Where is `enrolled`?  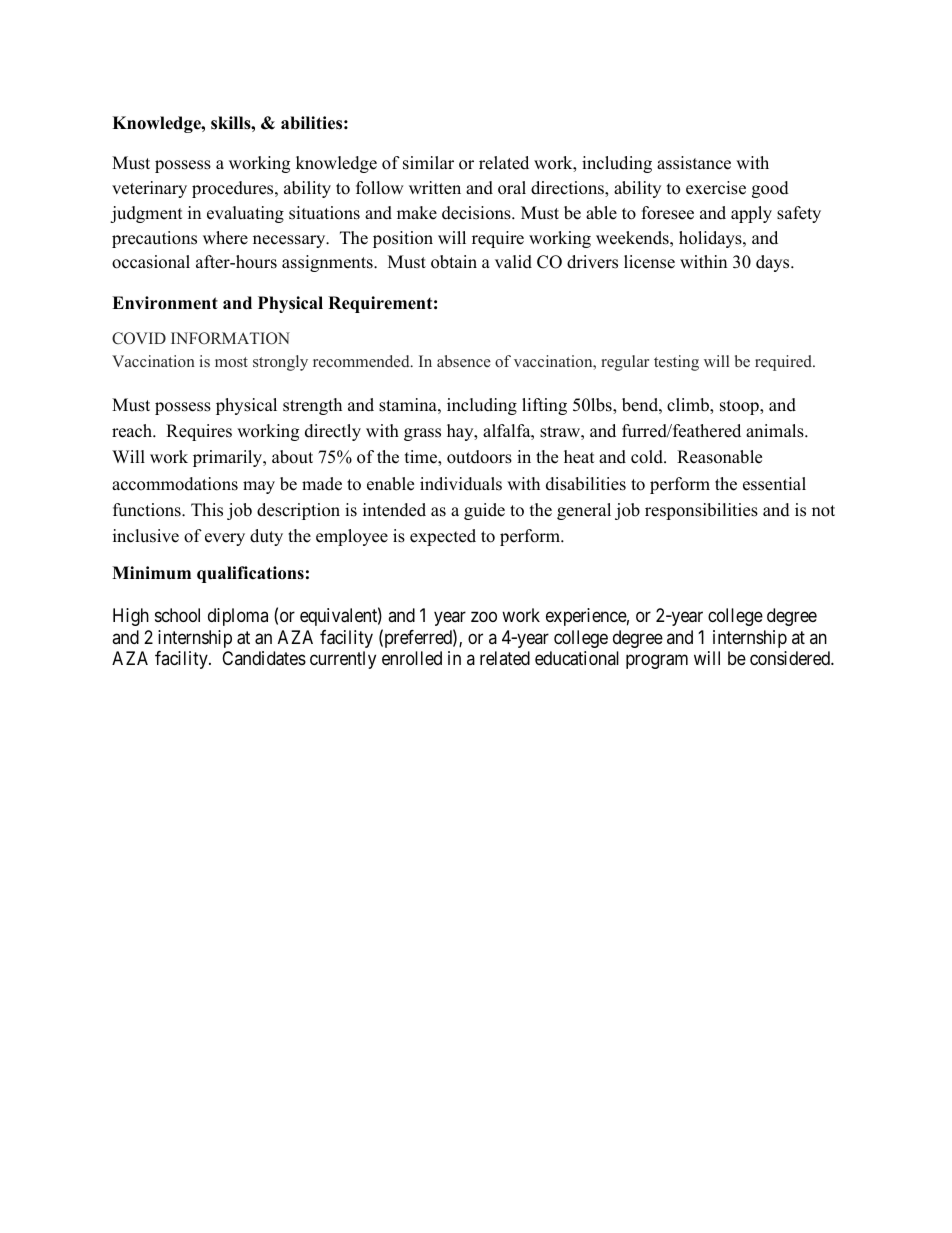 enrolled is located at coordinates (412, 658).
